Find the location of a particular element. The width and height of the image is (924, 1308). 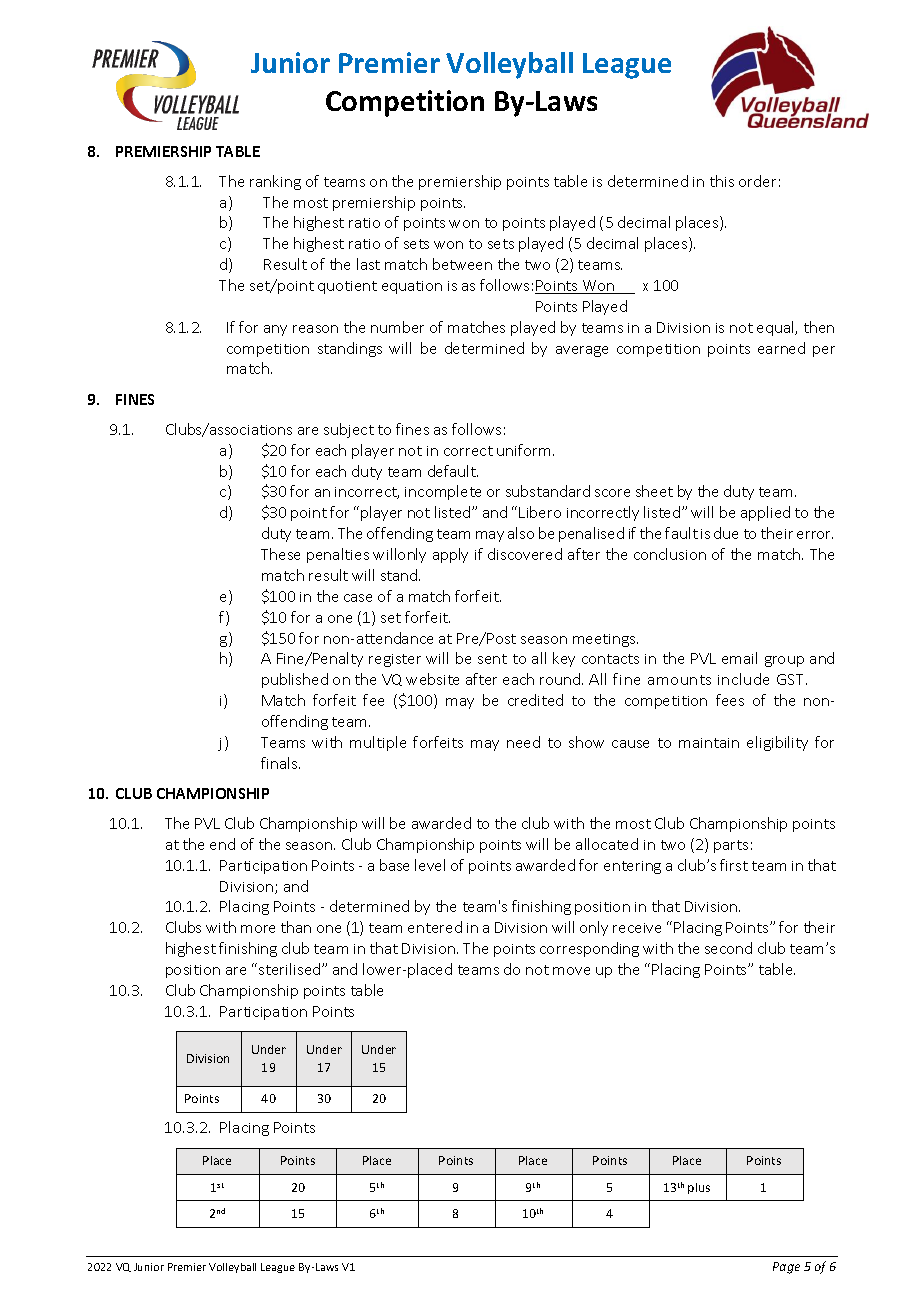

Page is located at coordinates (786, 1268).
